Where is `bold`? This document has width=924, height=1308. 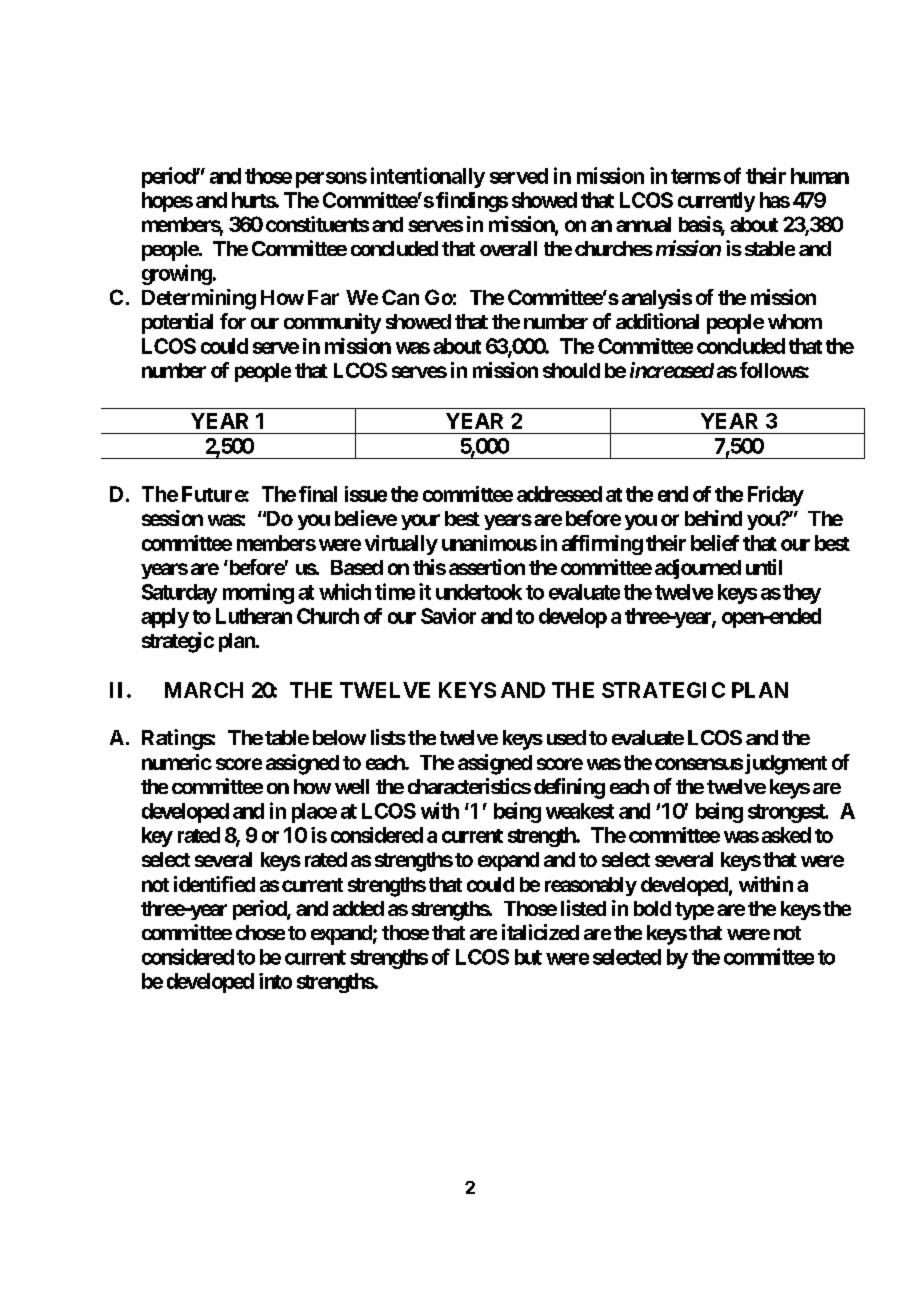
bold is located at coordinates (652, 908).
